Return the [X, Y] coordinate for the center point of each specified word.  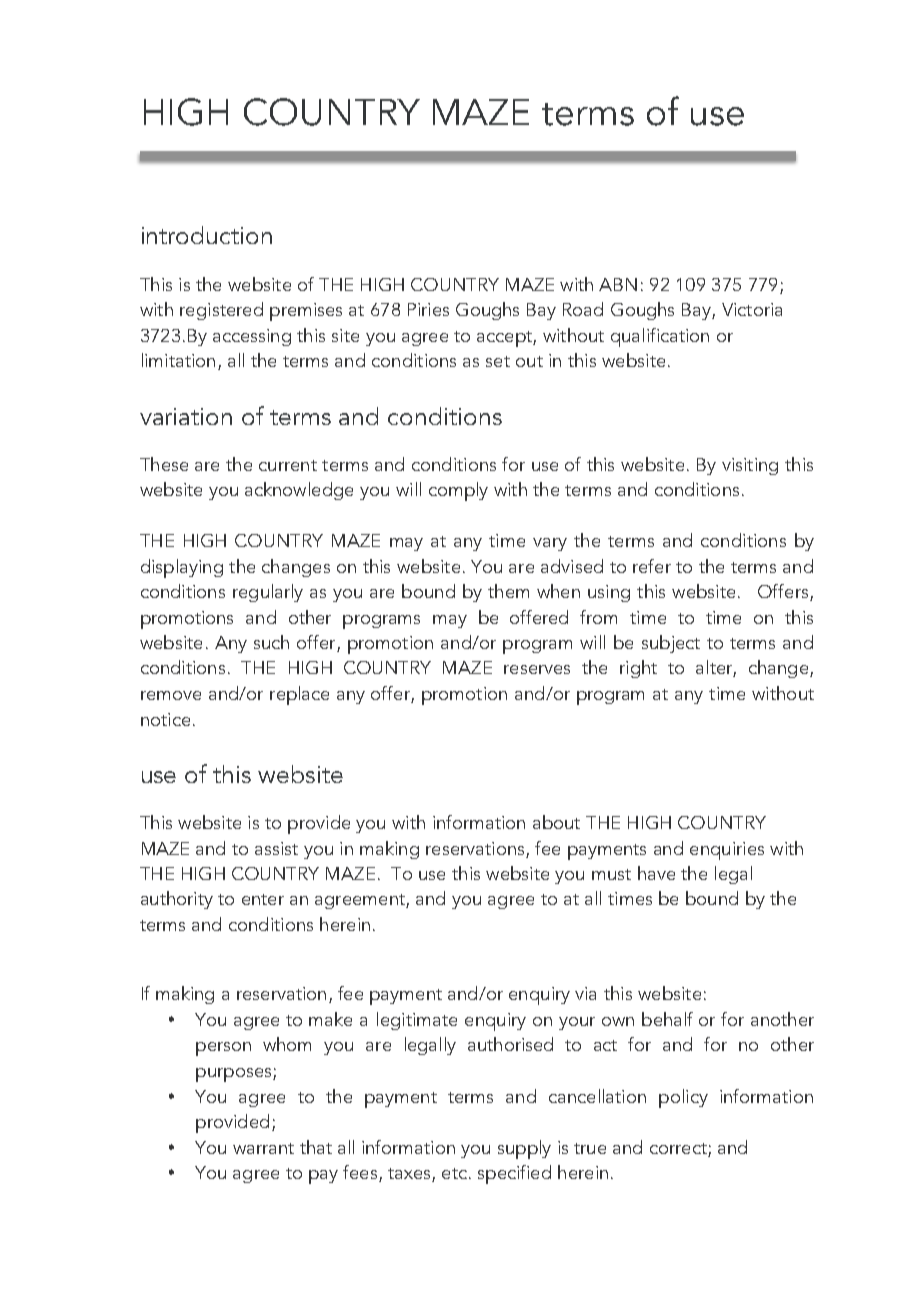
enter [263, 899]
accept [505, 339]
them [508, 591]
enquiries [727, 851]
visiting [750, 466]
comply [458, 491]
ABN [618, 284]
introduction [207, 235]
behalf [667, 1019]
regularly [268, 593]
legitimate [417, 1021]
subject [671, 644]
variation [186, 416]
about [556, 822]
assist [276, 848]
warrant [263, 1148]
